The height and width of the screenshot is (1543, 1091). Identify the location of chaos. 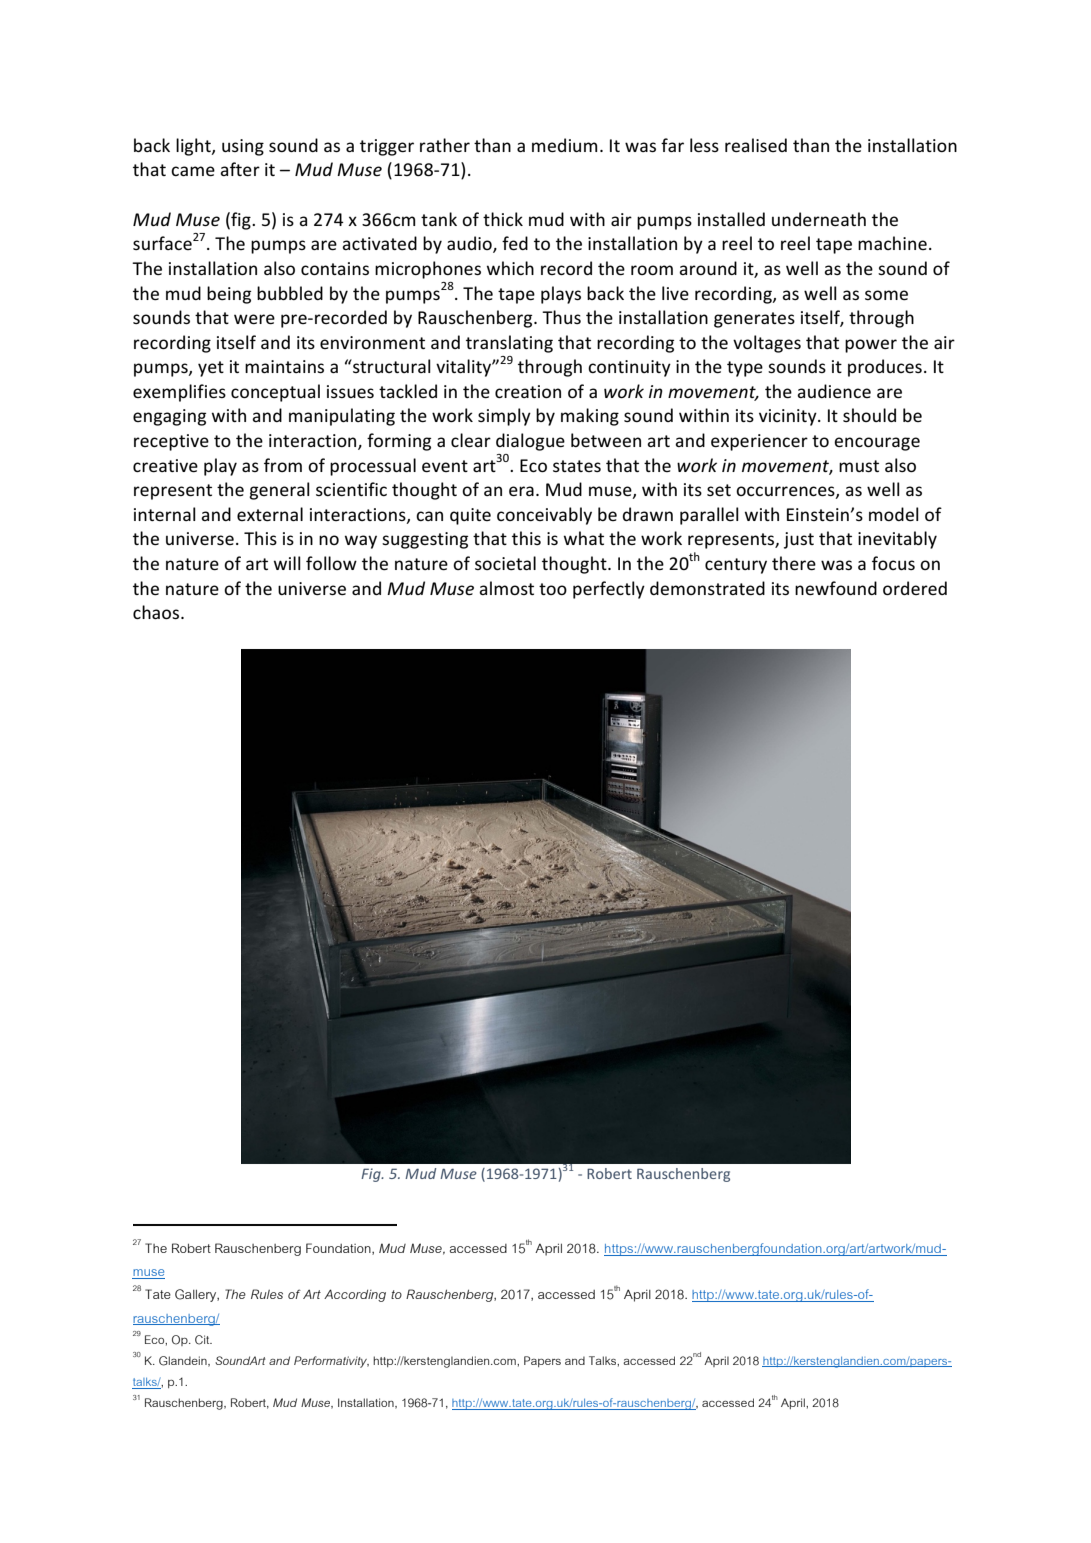
(157, 612).
